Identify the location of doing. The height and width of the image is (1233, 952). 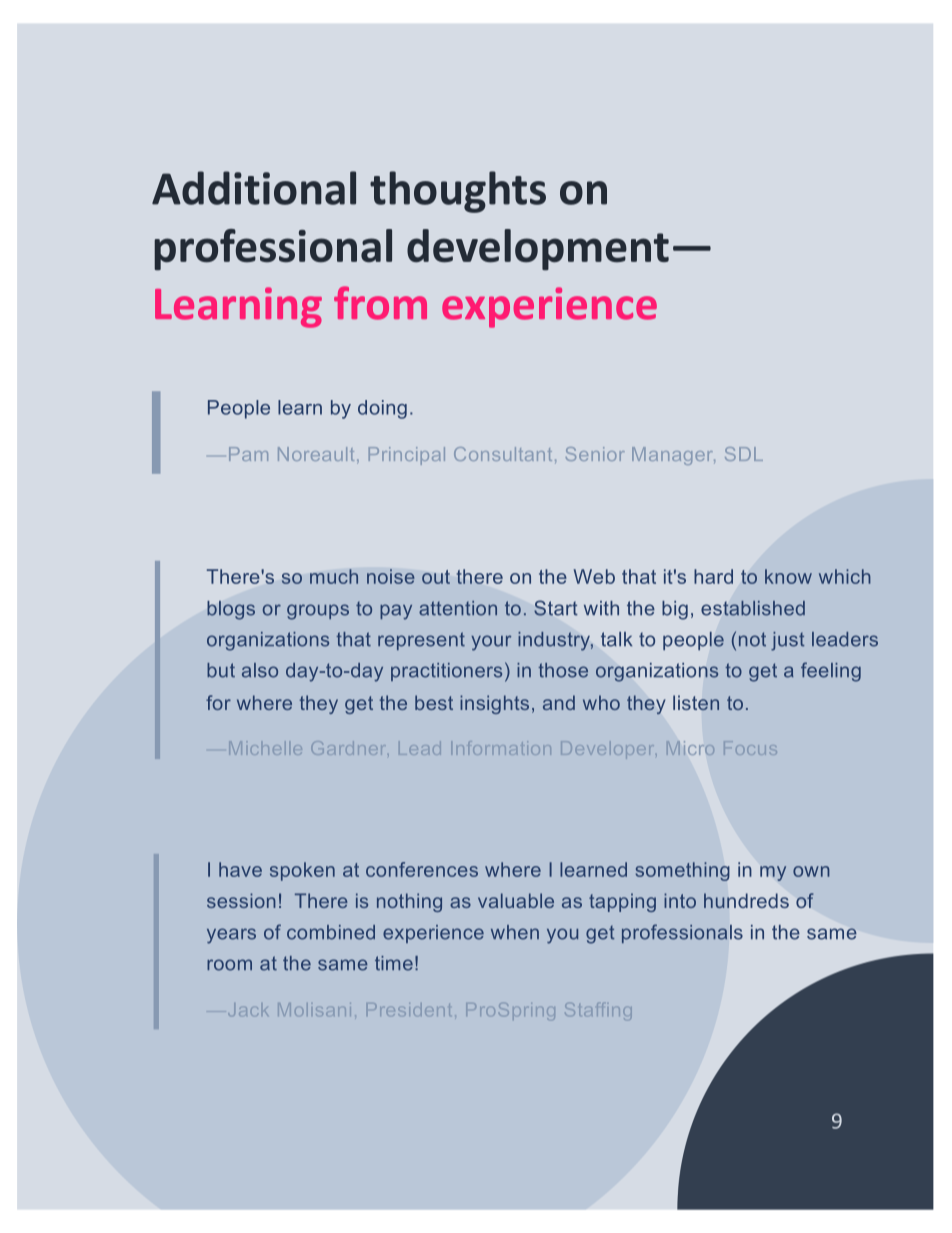
(382, 409).
